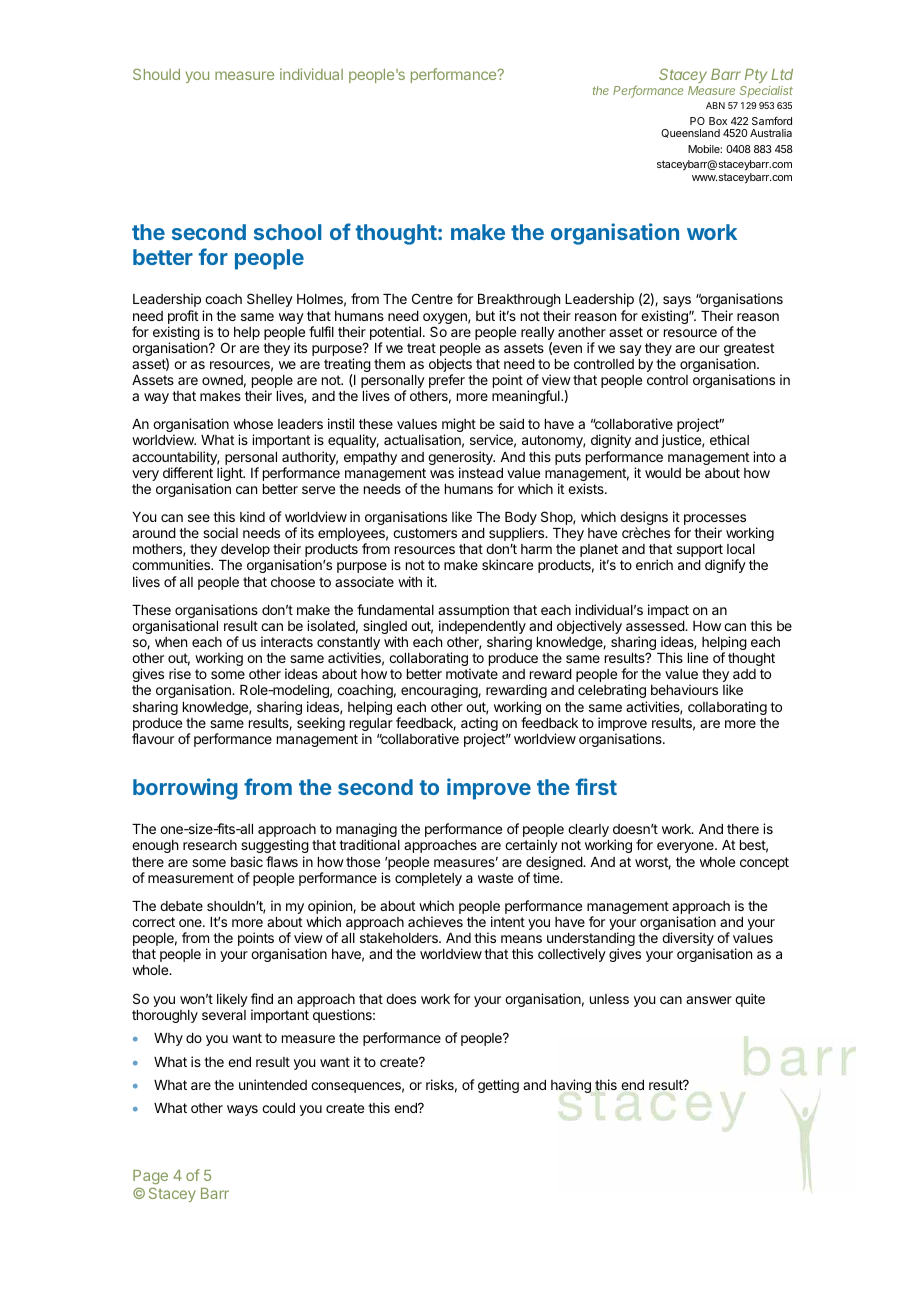 The image size is (924, 1308). Describe the element at coordinates (183, 317) in the image. I see `profit` at that location.
